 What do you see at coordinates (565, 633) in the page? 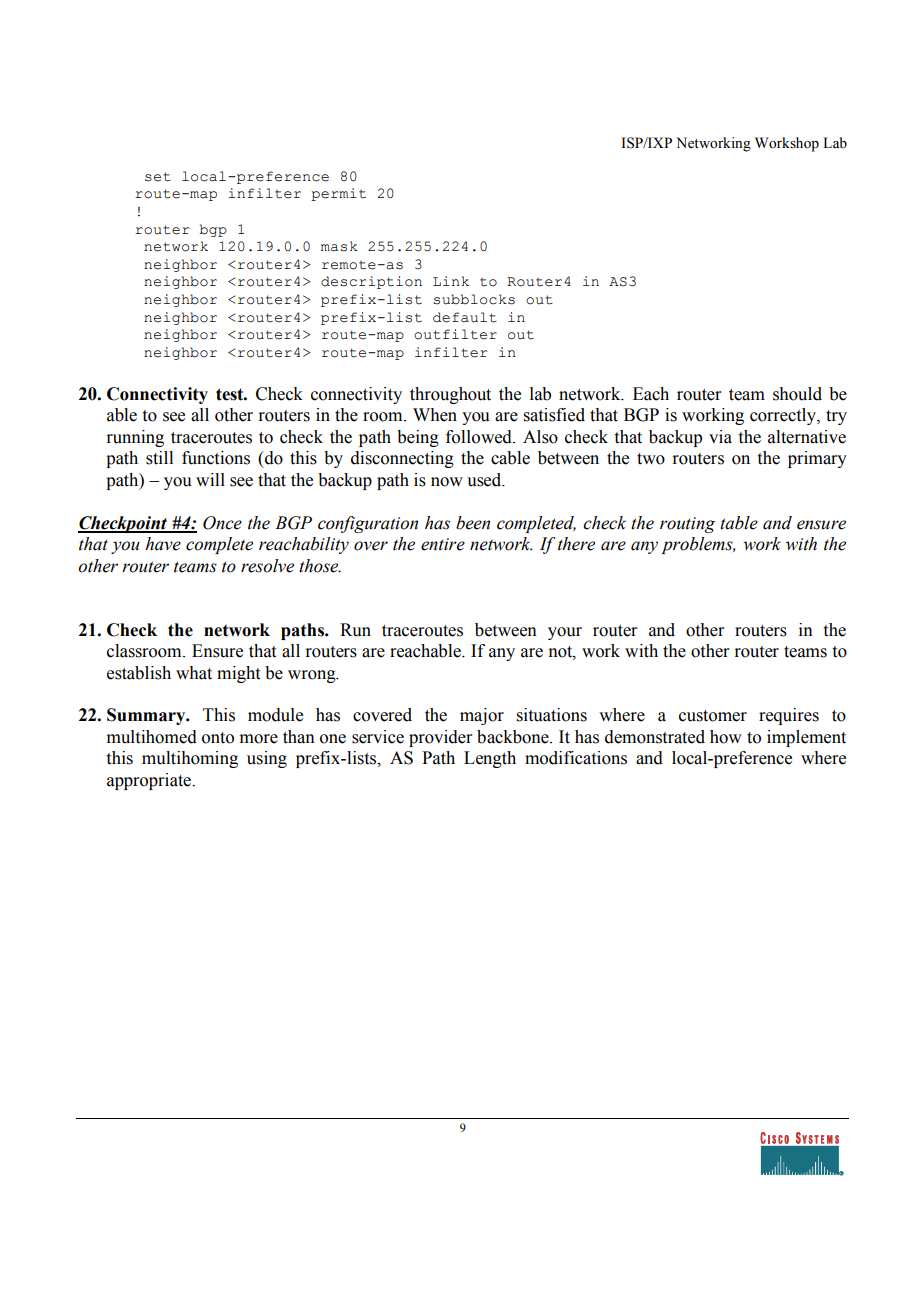
I see `your` at bounding box center [565, 633].
